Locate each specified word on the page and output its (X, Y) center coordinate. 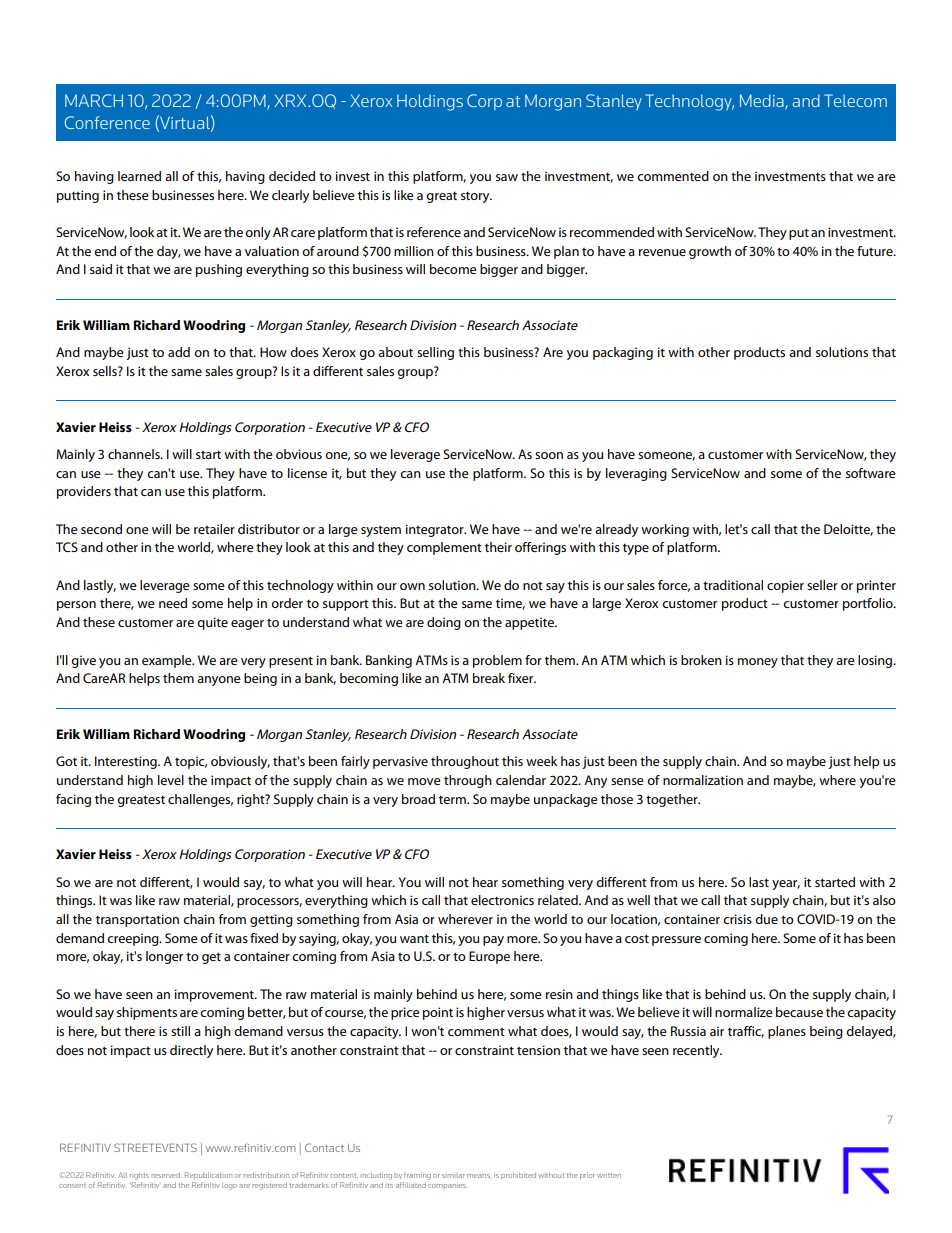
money (758, 663)
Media (763, 101)
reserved (167, 1175)
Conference (107, 122)
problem (497, 661)
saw (507, 177)
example (168, 661)
